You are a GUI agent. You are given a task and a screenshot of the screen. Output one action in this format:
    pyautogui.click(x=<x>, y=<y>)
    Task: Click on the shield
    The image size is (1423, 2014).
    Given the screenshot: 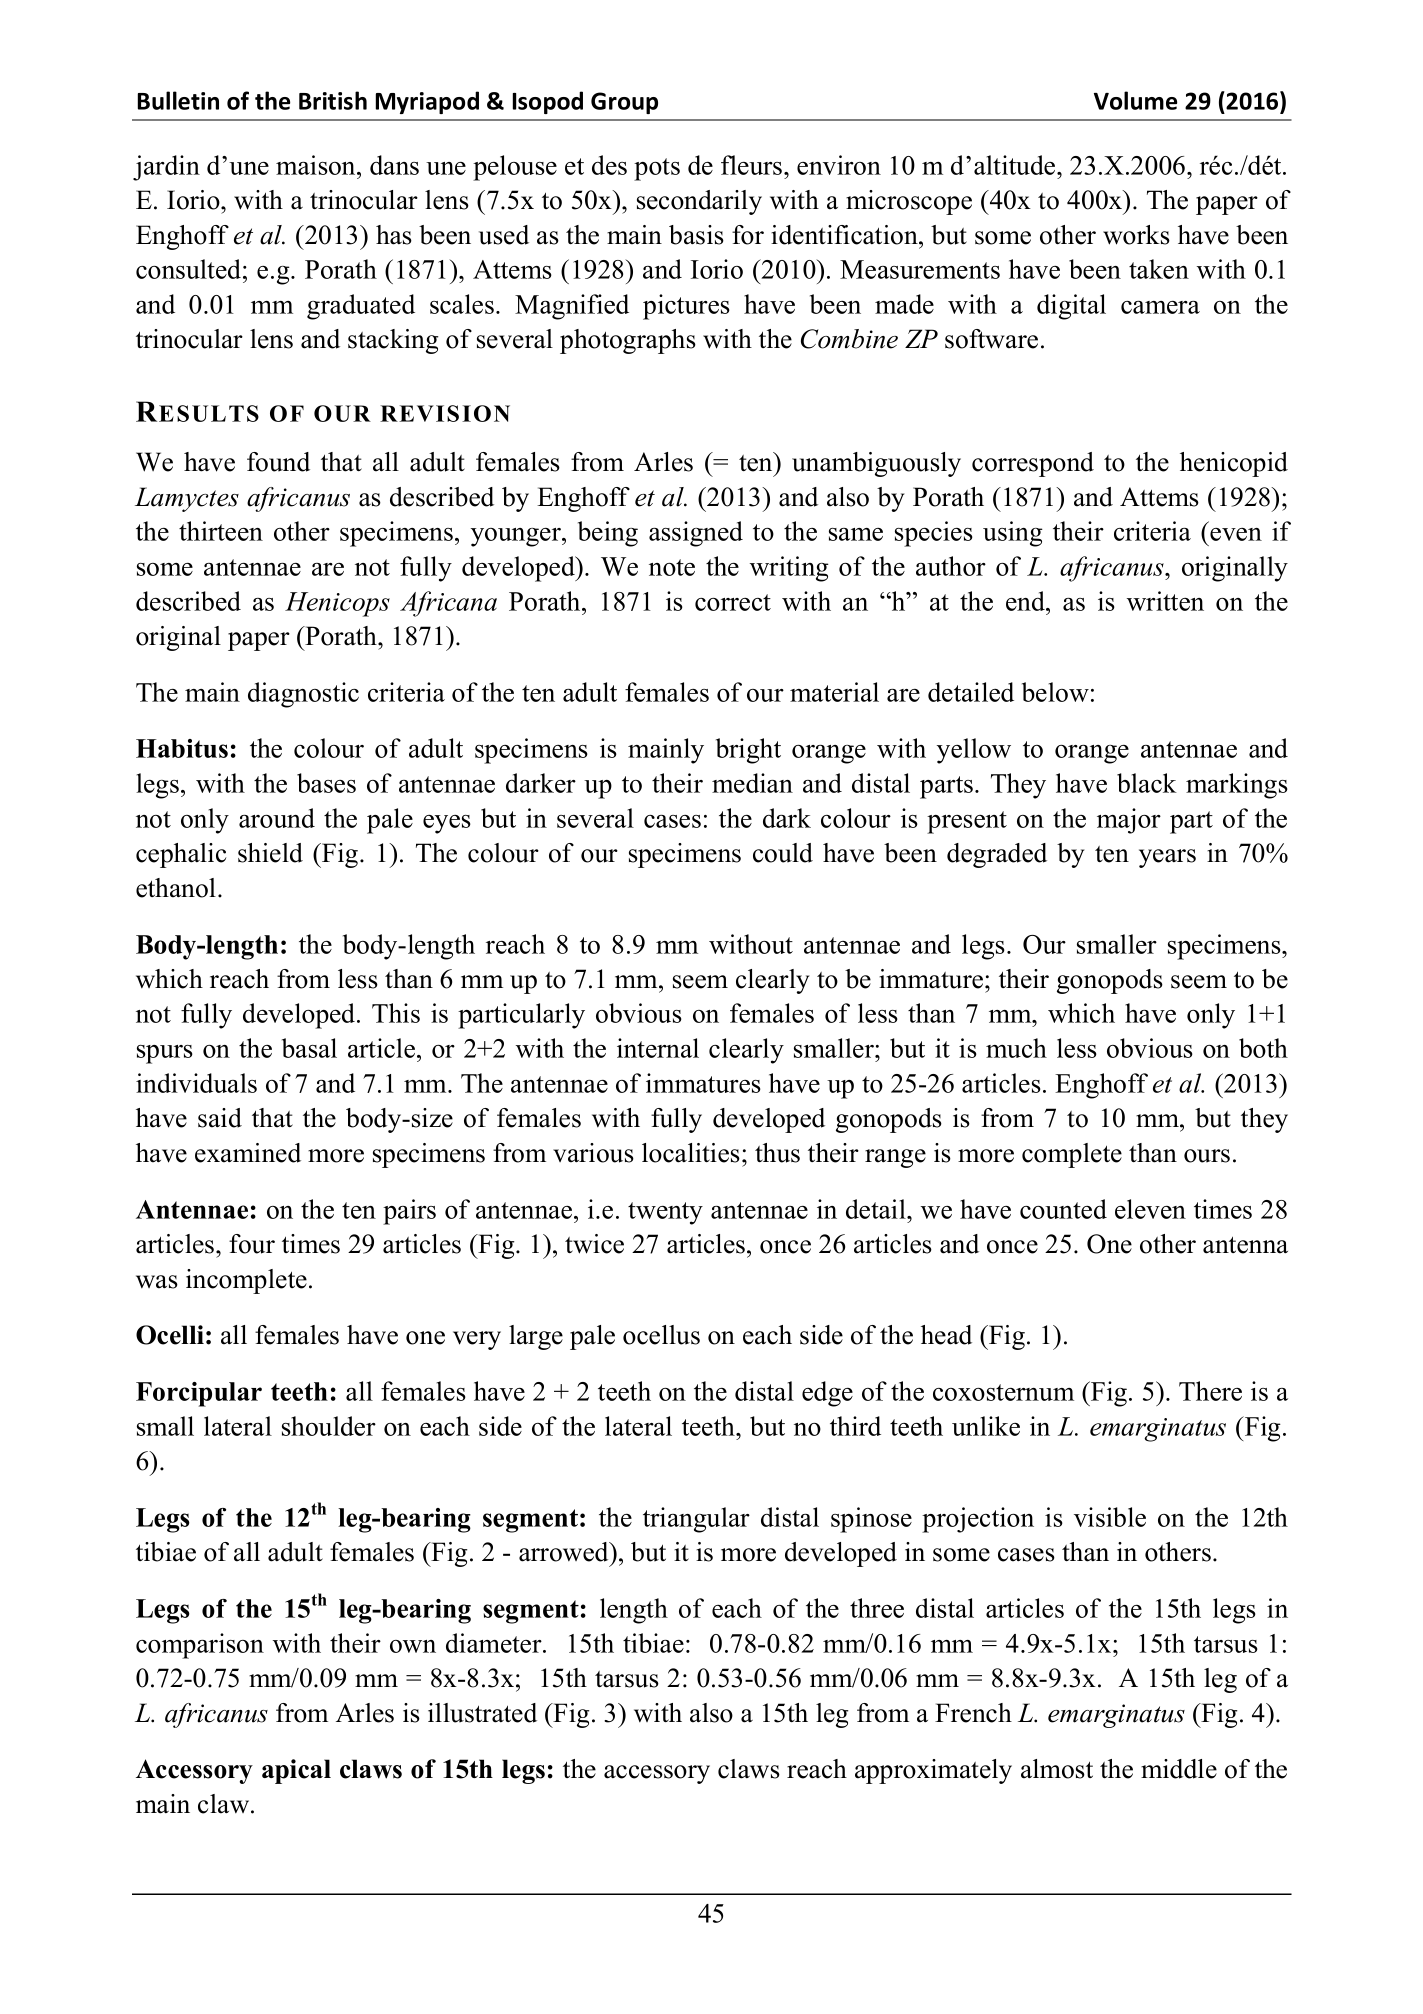 What is the action you would take?
    pyautogui.click(x=270, y=853)
